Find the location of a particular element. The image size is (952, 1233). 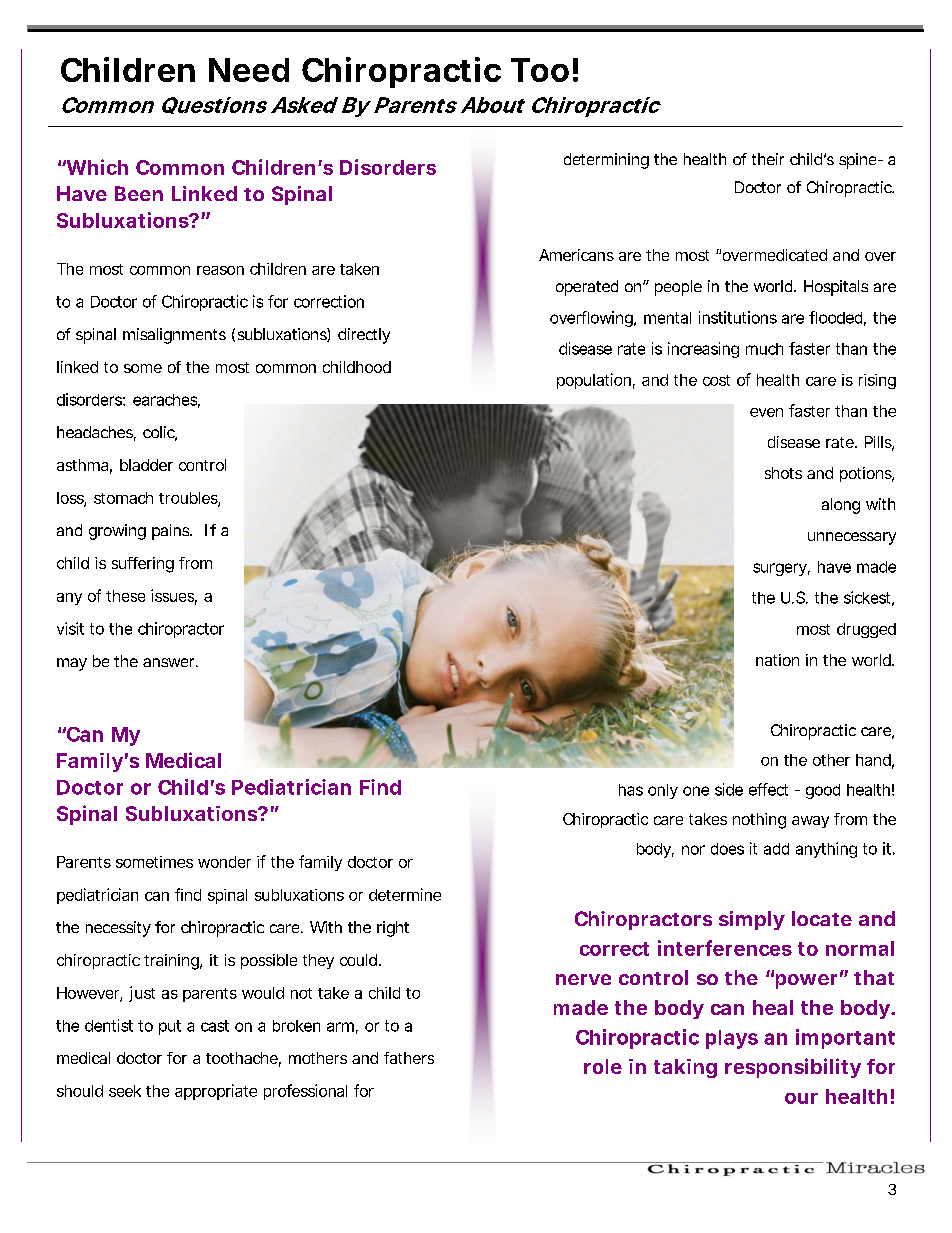

population is located at coordinates (594, 381).
